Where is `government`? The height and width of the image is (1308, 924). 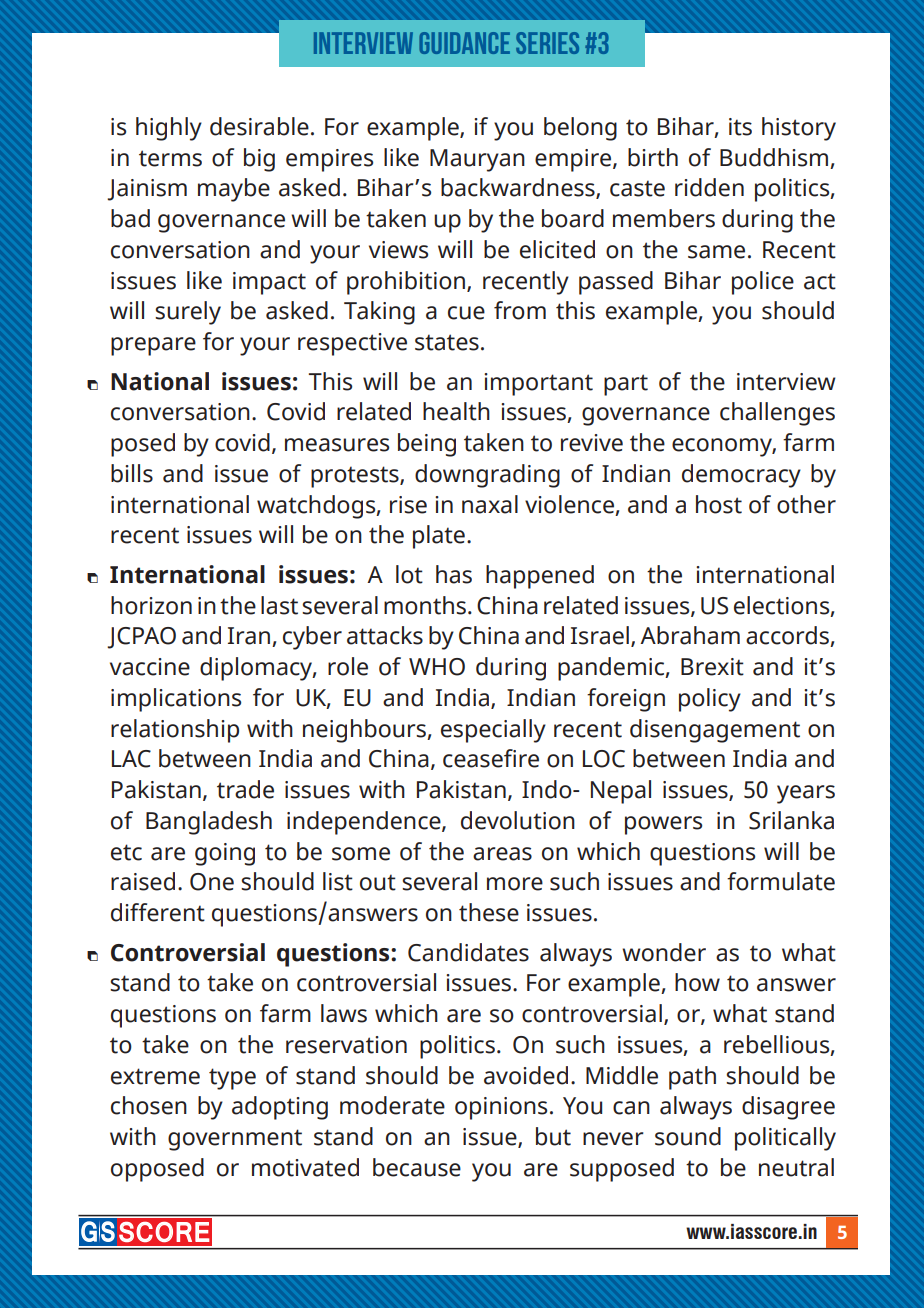
government is located at coordinates (235, 1140).
